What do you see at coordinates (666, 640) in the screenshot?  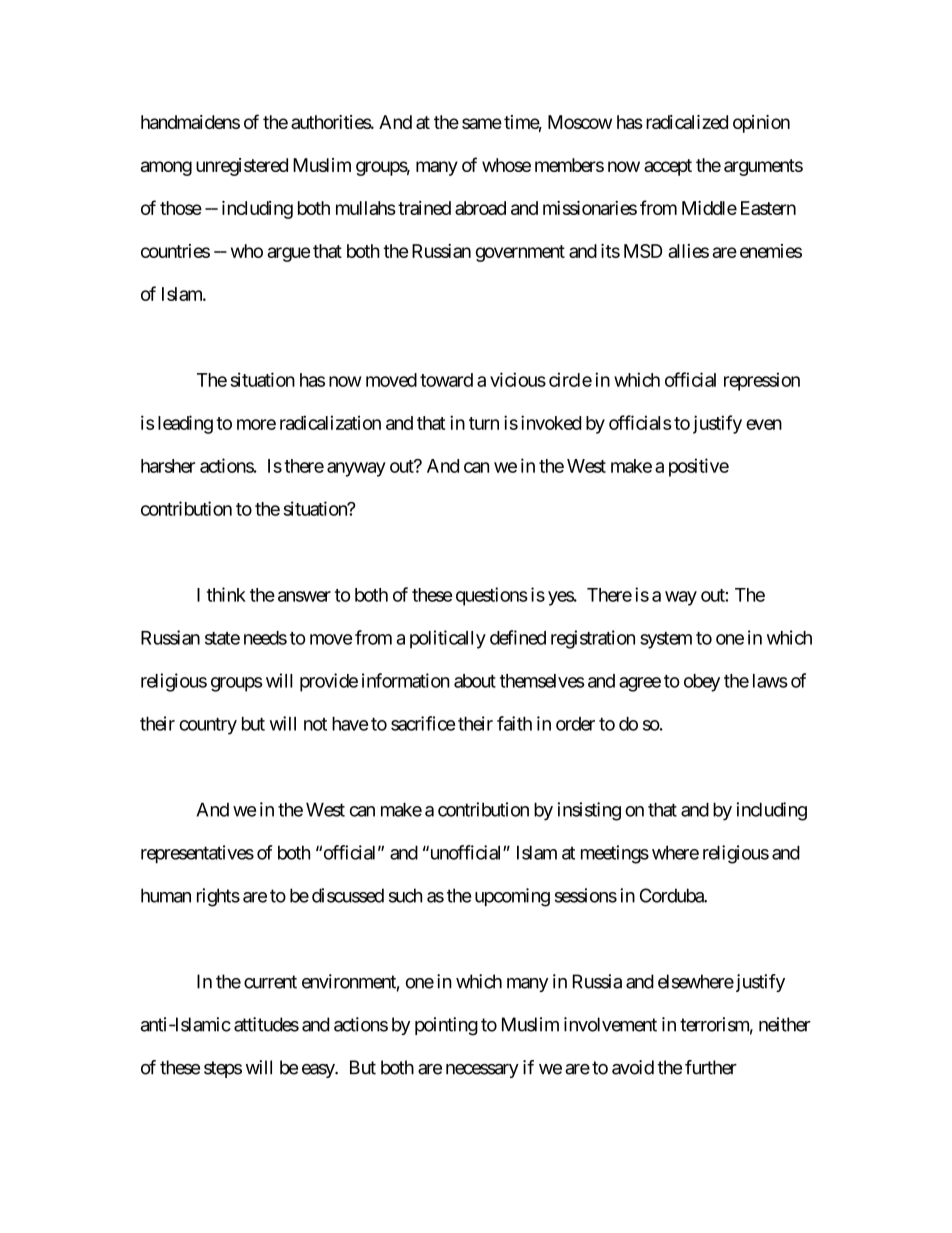 I see `system` at bounding box center [666, 640].
